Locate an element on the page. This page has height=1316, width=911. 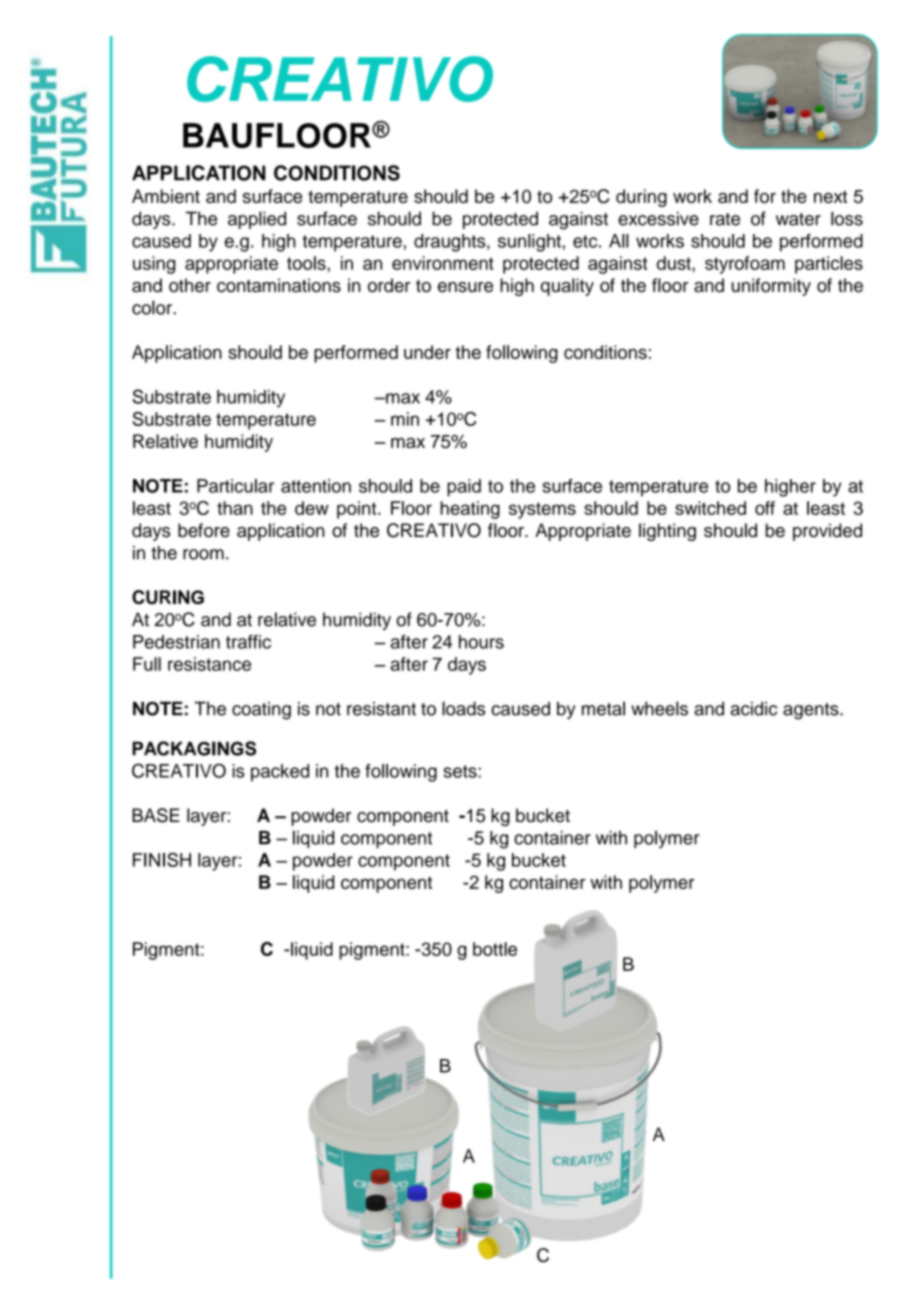
packed is located at coordinates (280, 773).
